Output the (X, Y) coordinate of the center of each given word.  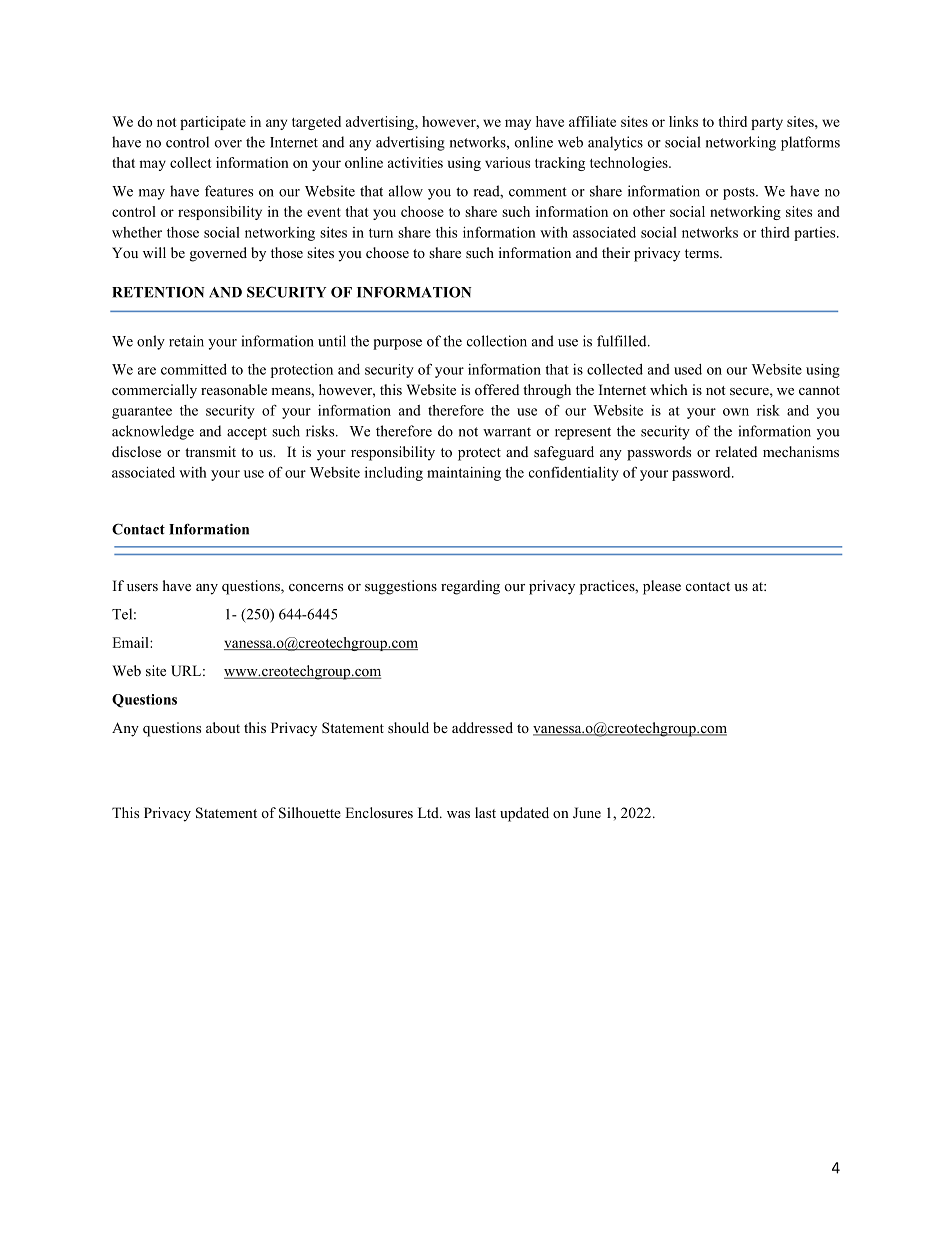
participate (213, 123)
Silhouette (310, 813)
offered (497, 389)
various (507, 162)
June (587, 813)
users (142, 587)
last (485, 812)
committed (194, 369)
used (688, 369)
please (662, 587)
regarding (470, 587)
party (767, 124)
